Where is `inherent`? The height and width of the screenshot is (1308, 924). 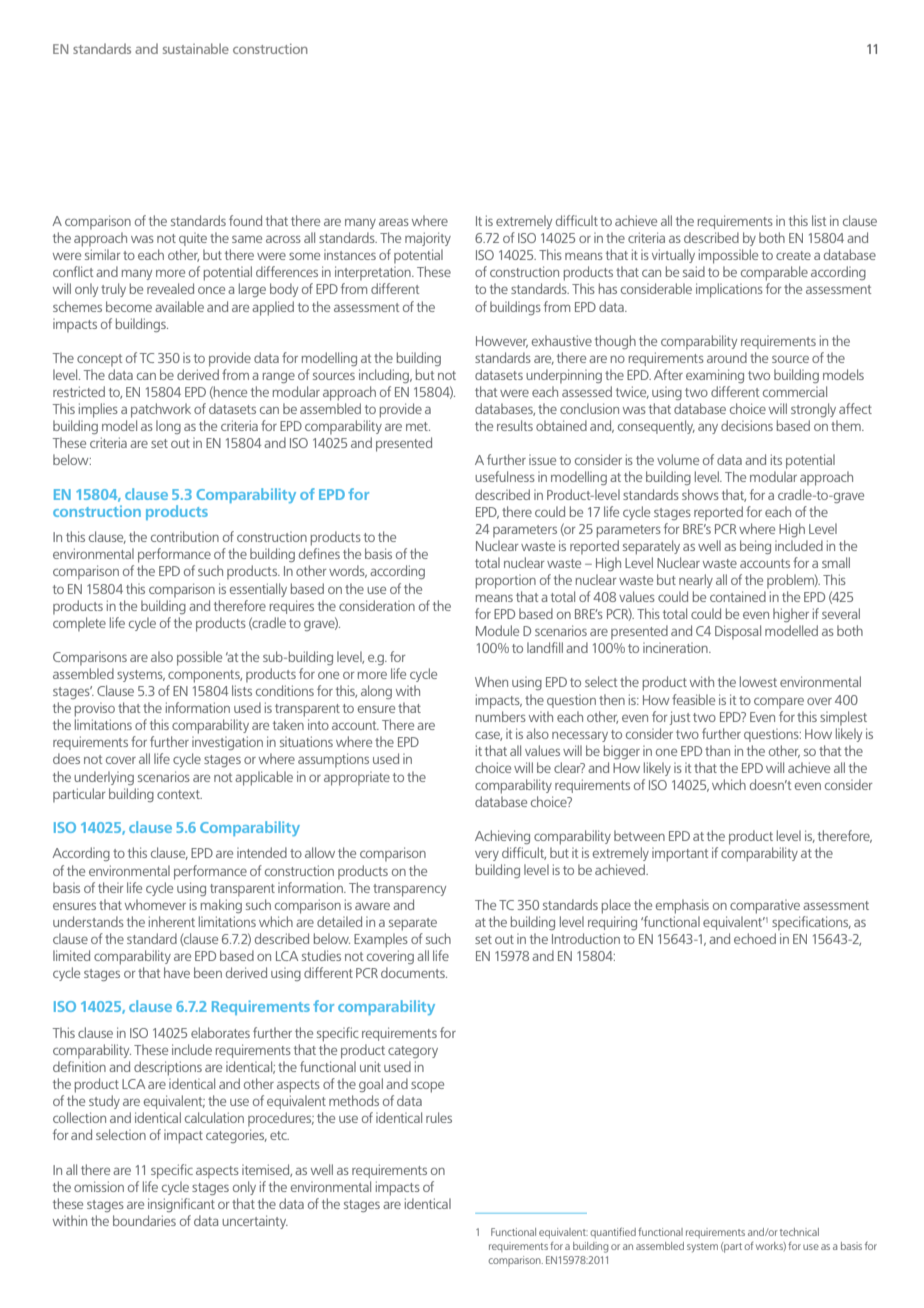
inherent is located at coordinates (172, 921).
